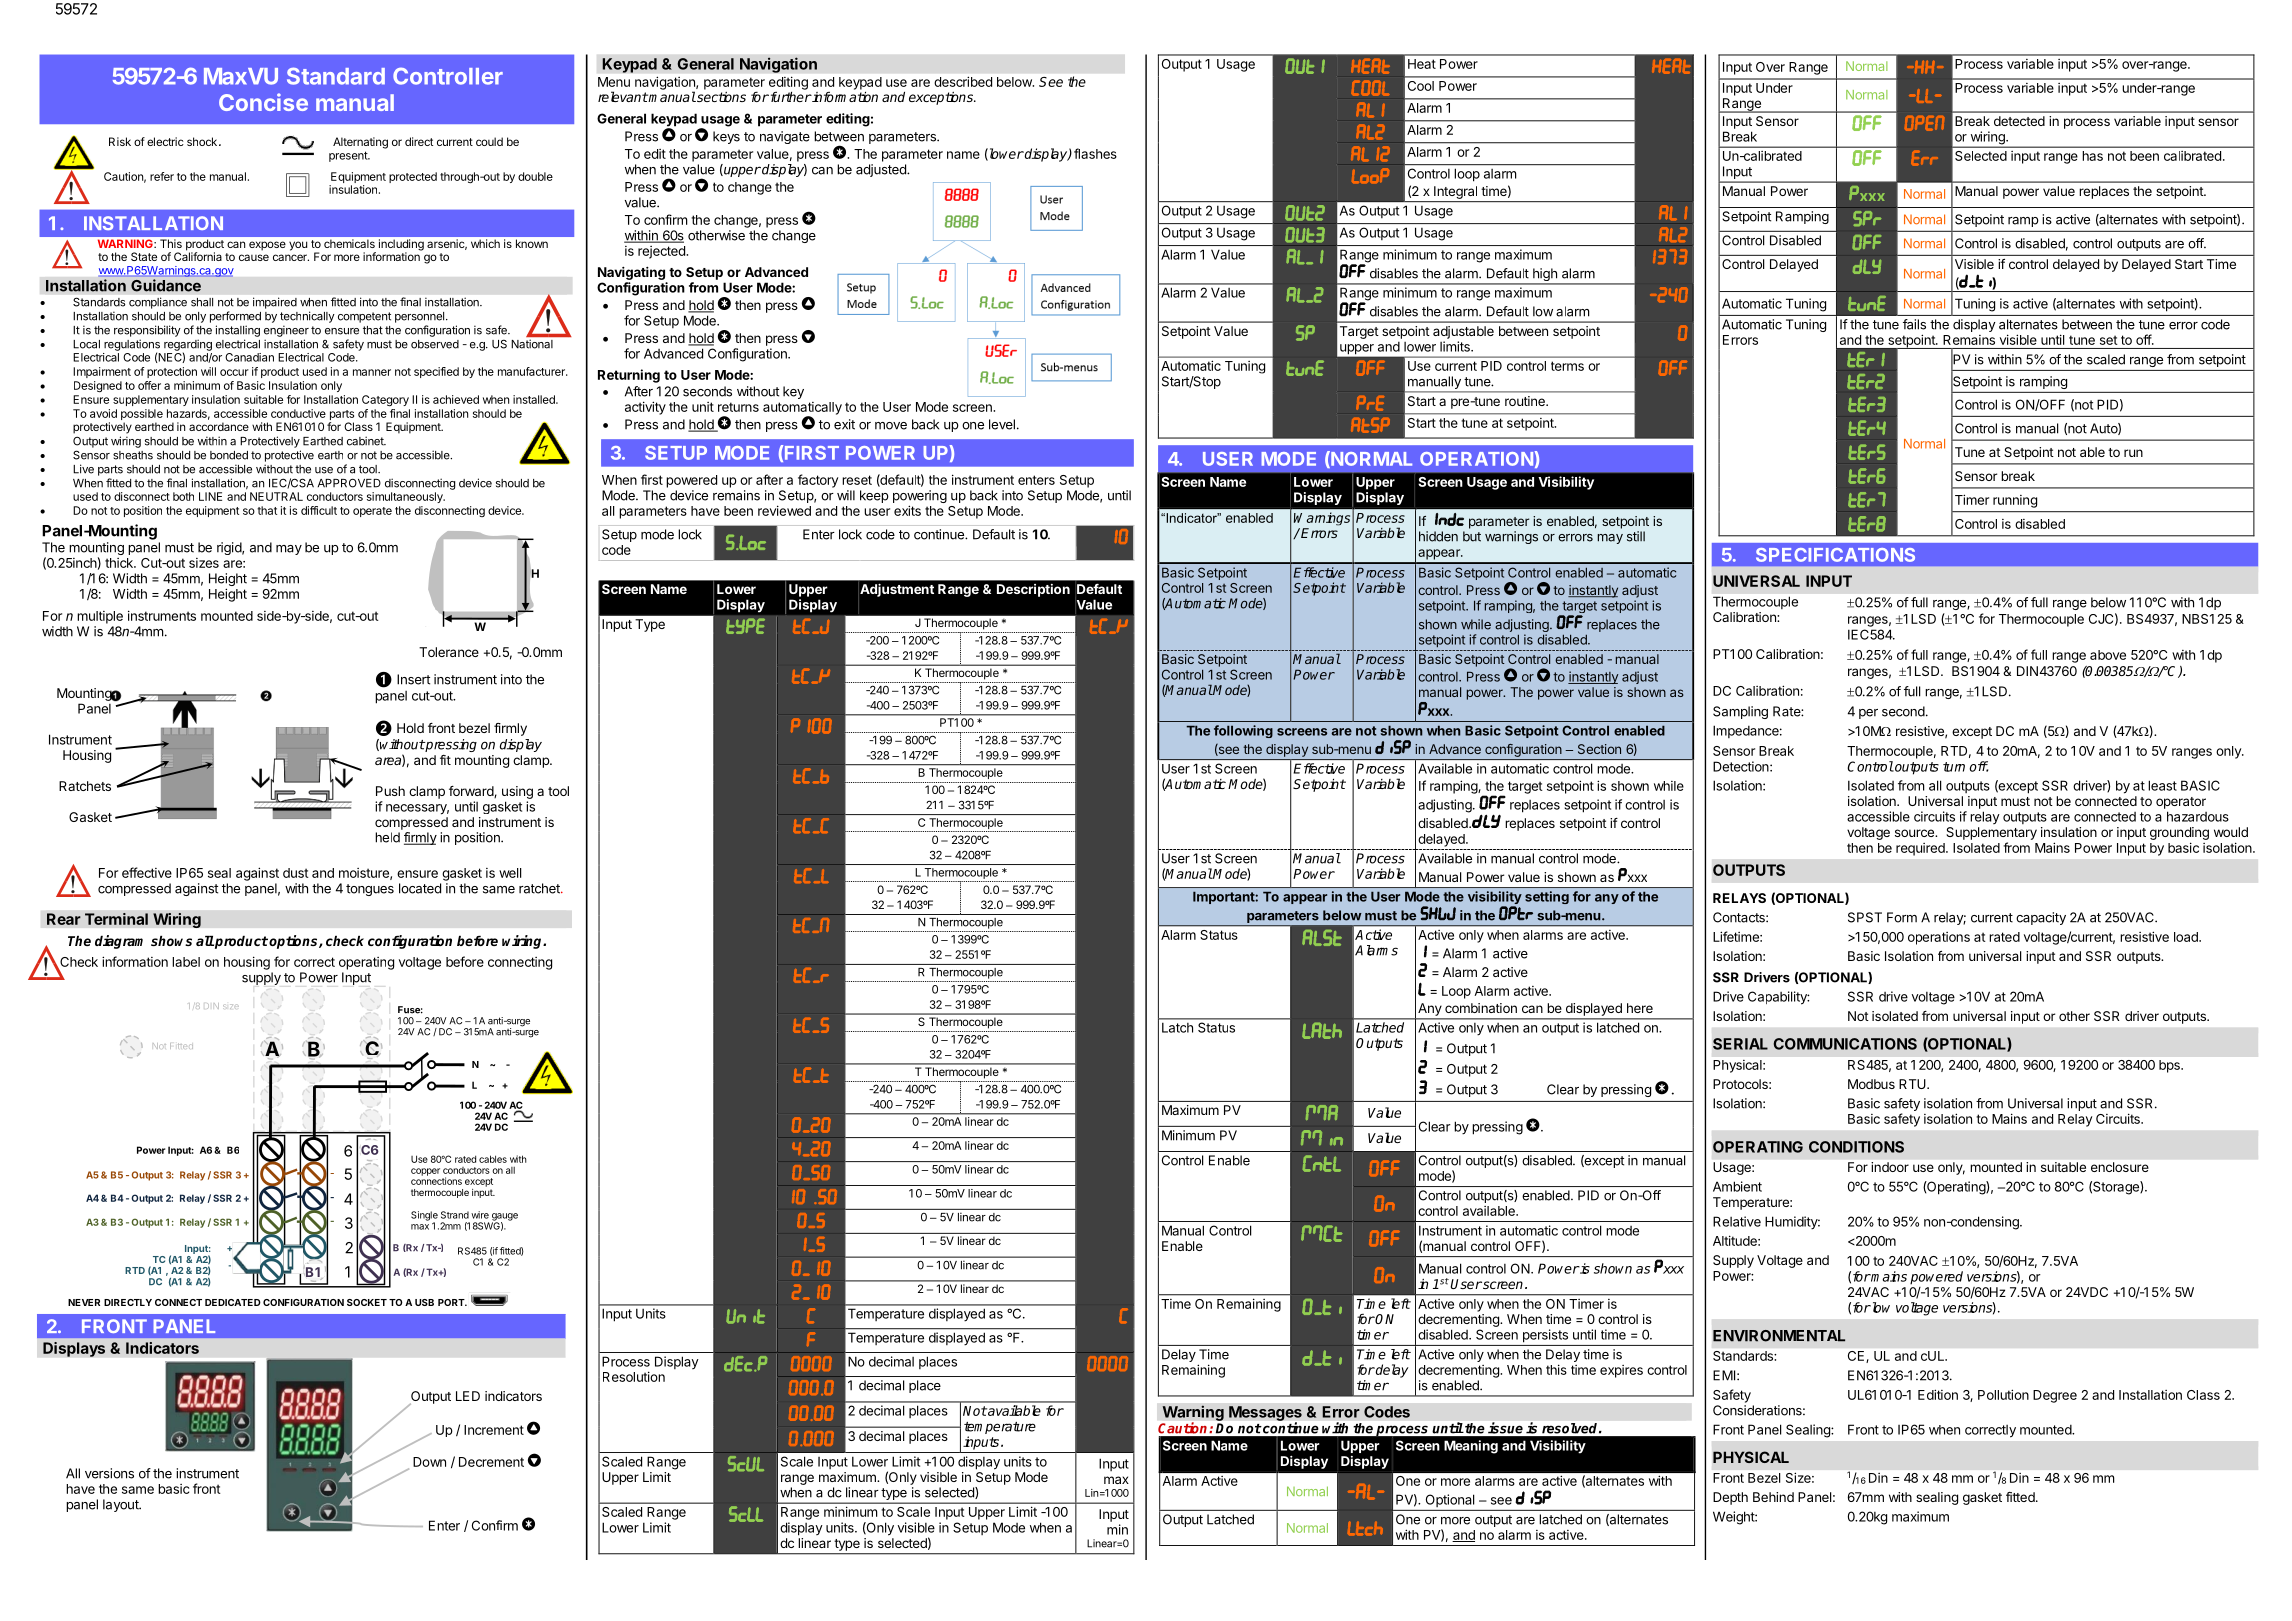  Describe the element at coordinates (349, 483) in the image. I see `APPROVED` at that location.
